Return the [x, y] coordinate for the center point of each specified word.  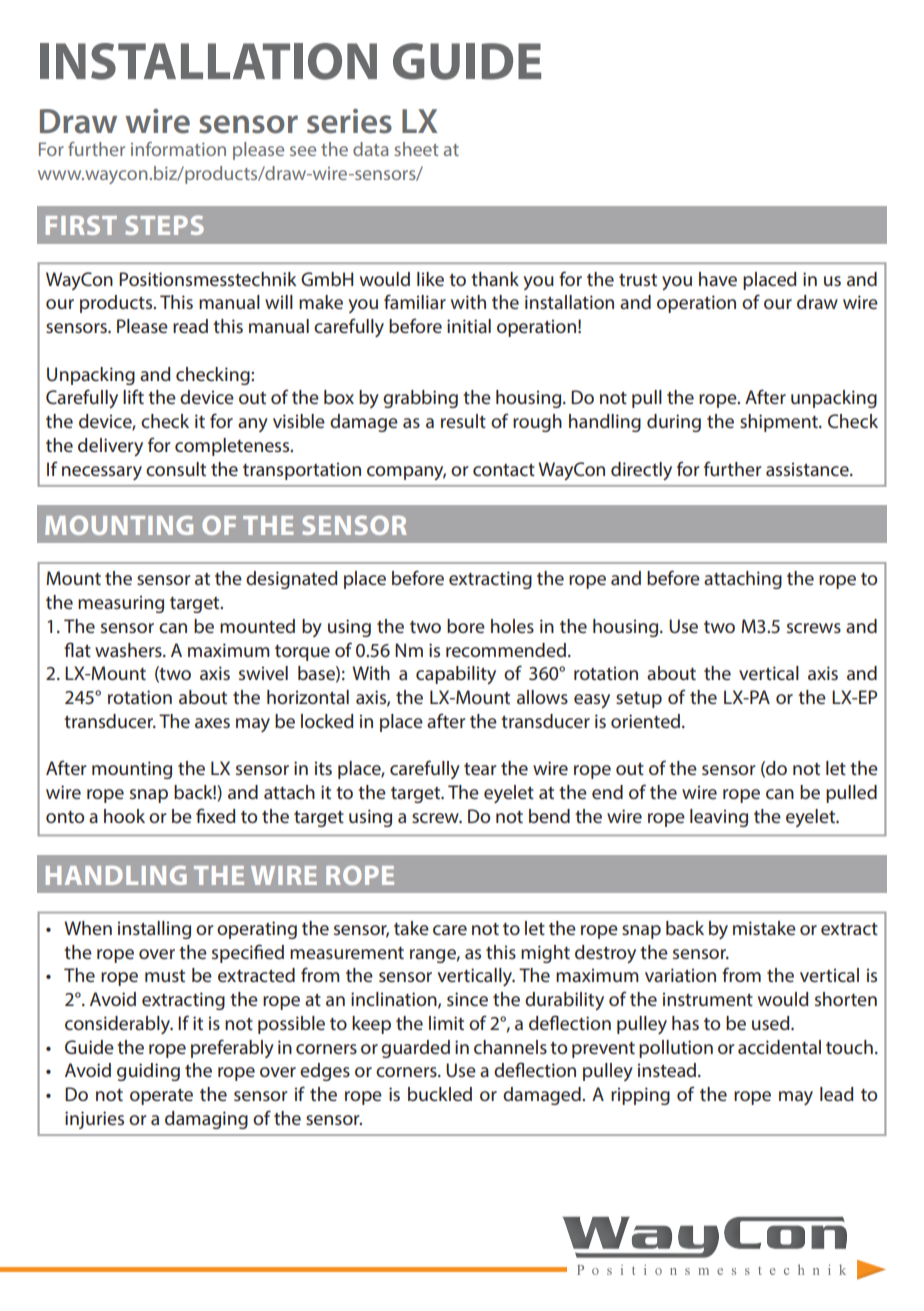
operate [161, 1097]
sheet [416, 149]
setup [639, 700]
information [178, 149]
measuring [121, 604]
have [718, 279]
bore [466, 626]
